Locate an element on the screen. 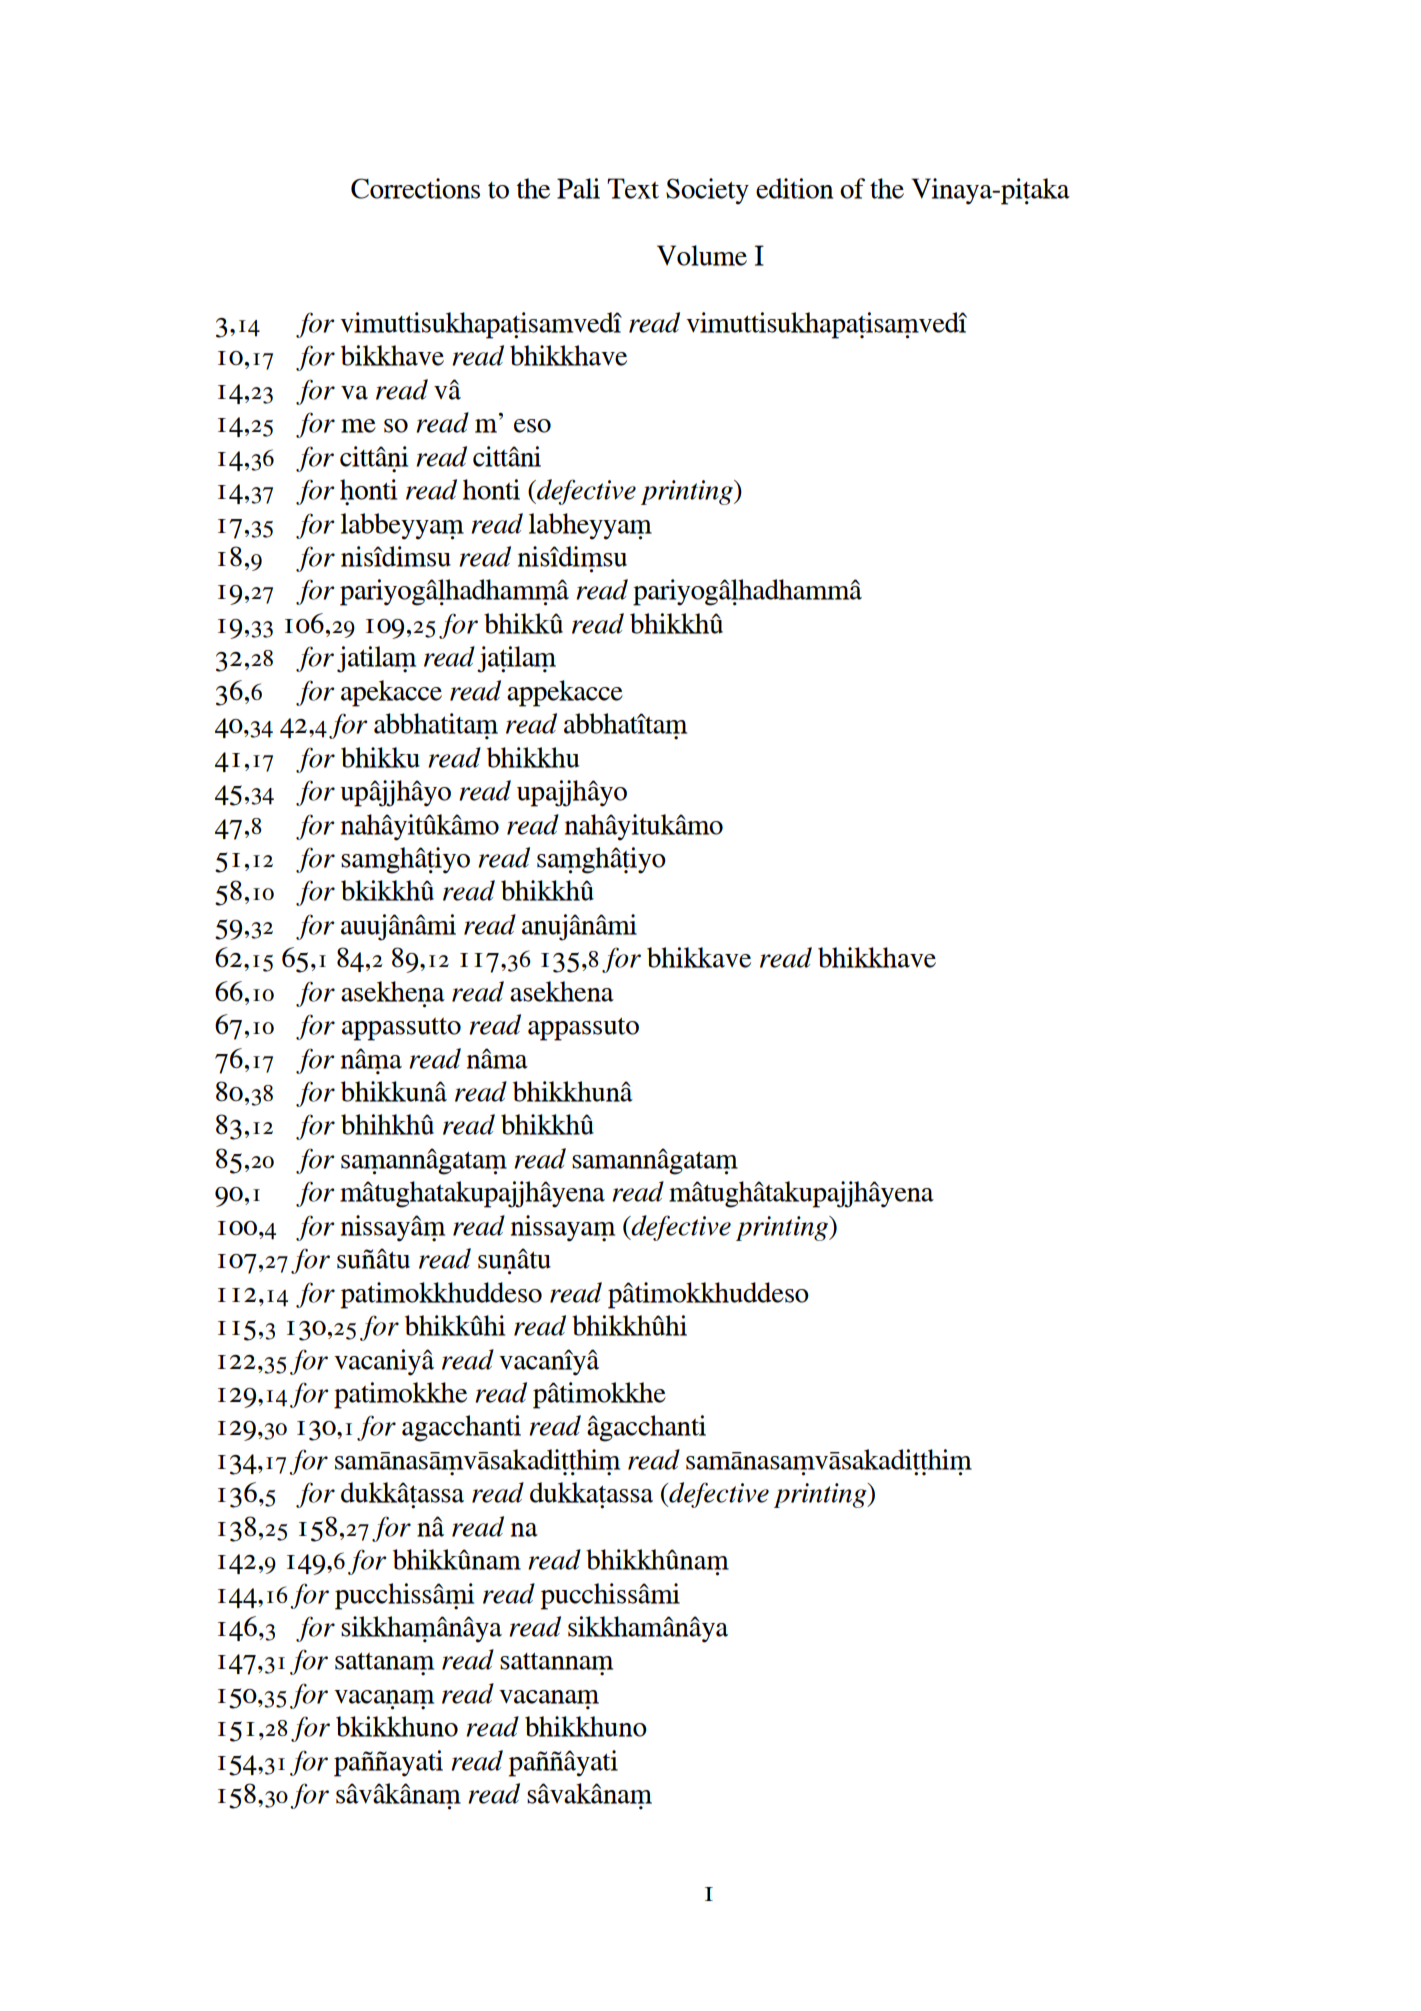  Corrections is located at coordinates (415, 188).
